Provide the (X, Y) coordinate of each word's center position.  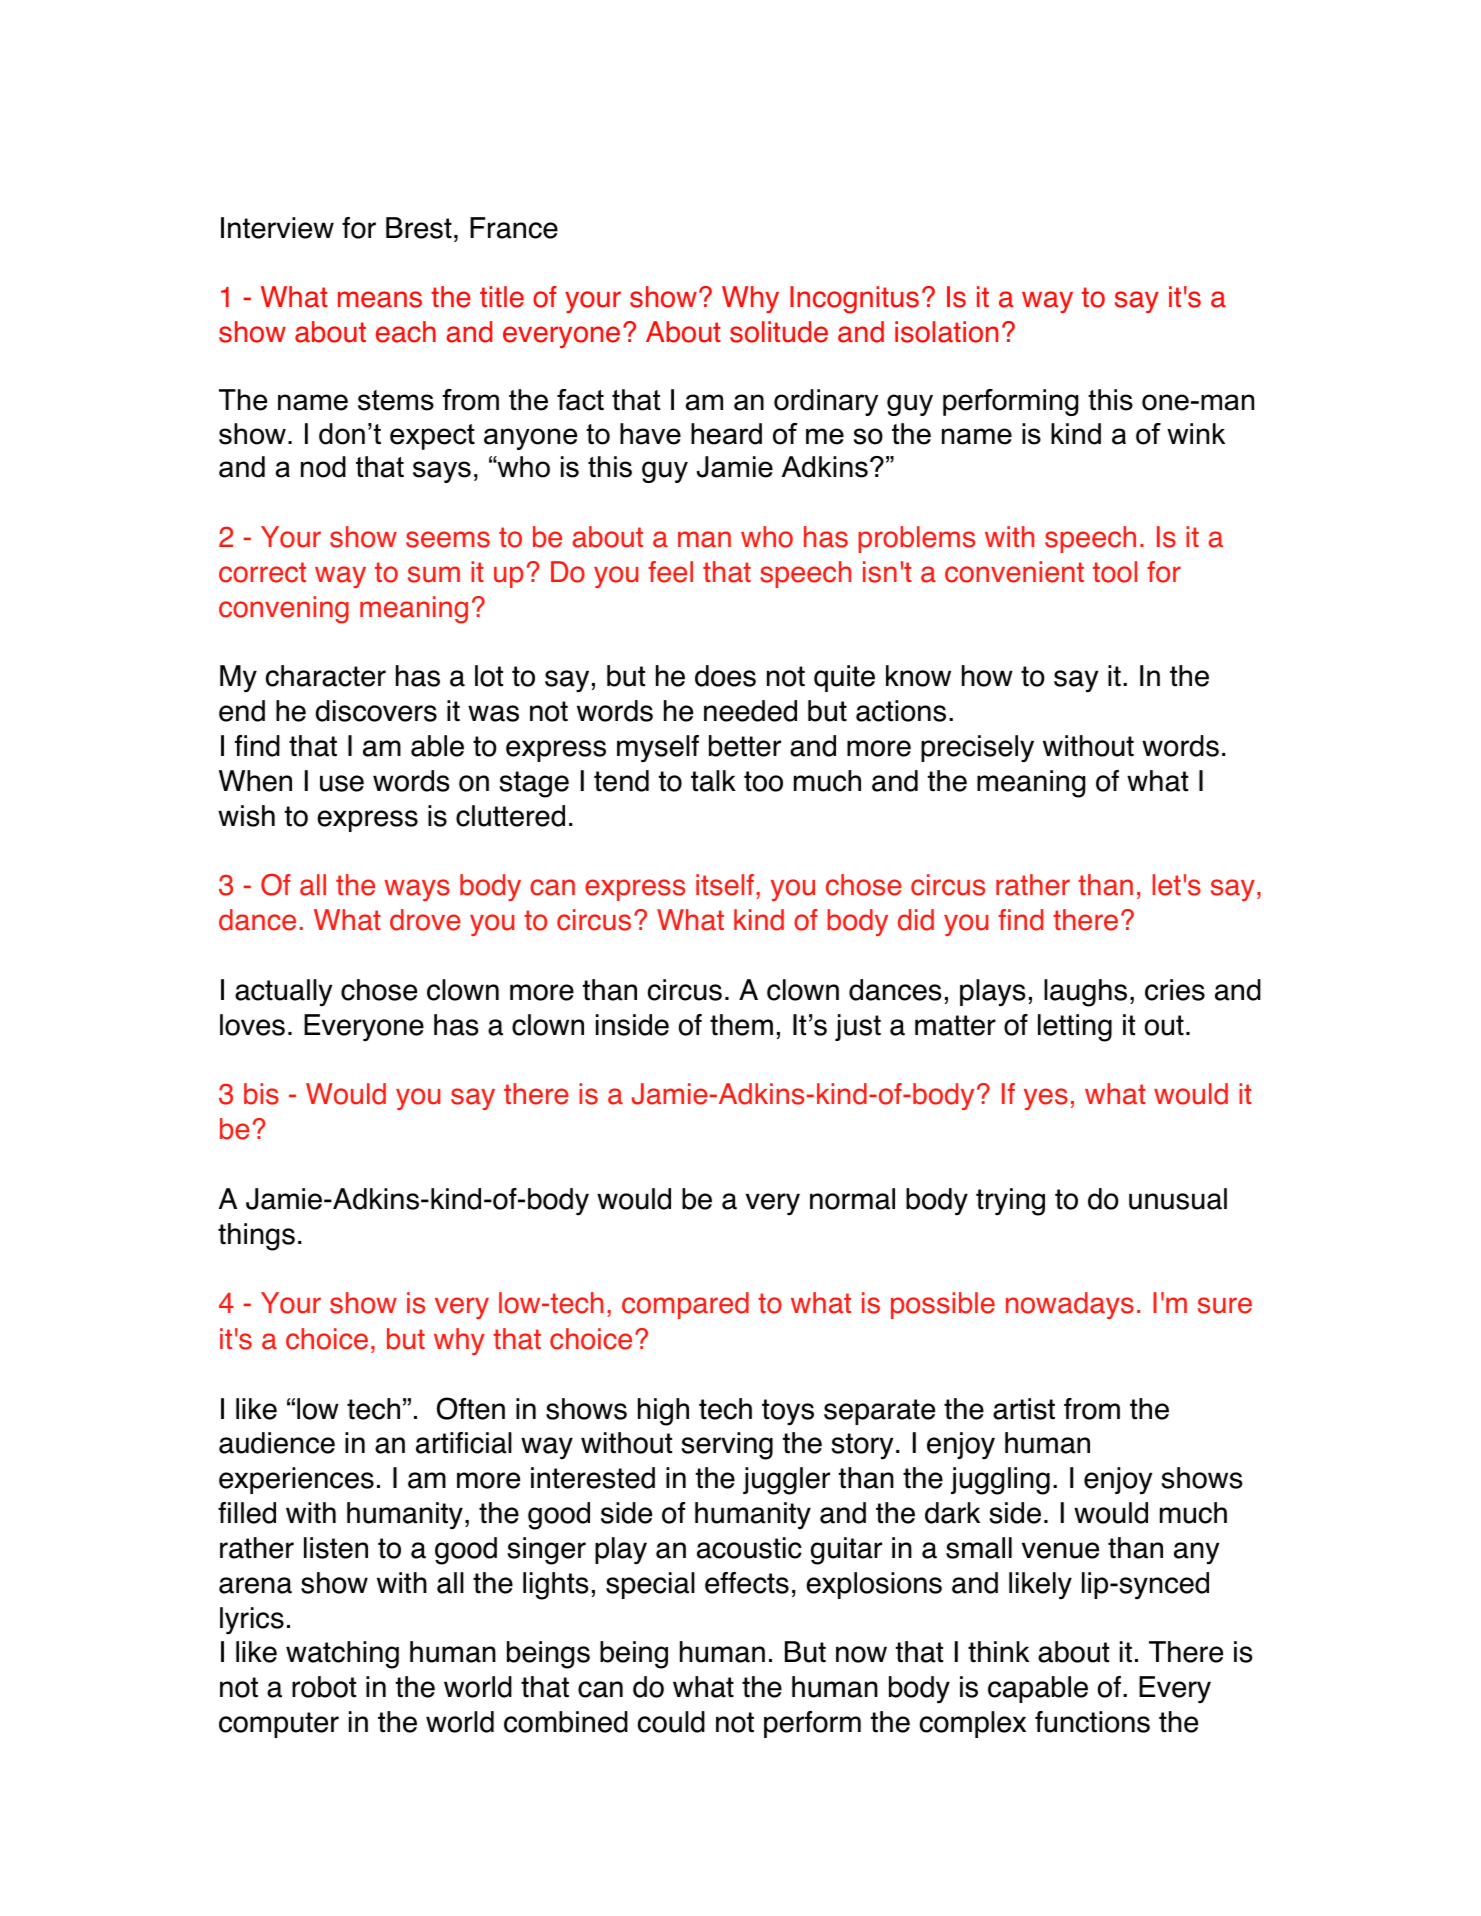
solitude (779, 332)
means (380, 299)
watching (342, 1655)
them (741, 1025)
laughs (1085, 993)
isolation (946, 332)
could (671, 1722)
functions (1092, 1722)
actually (283, 993)
